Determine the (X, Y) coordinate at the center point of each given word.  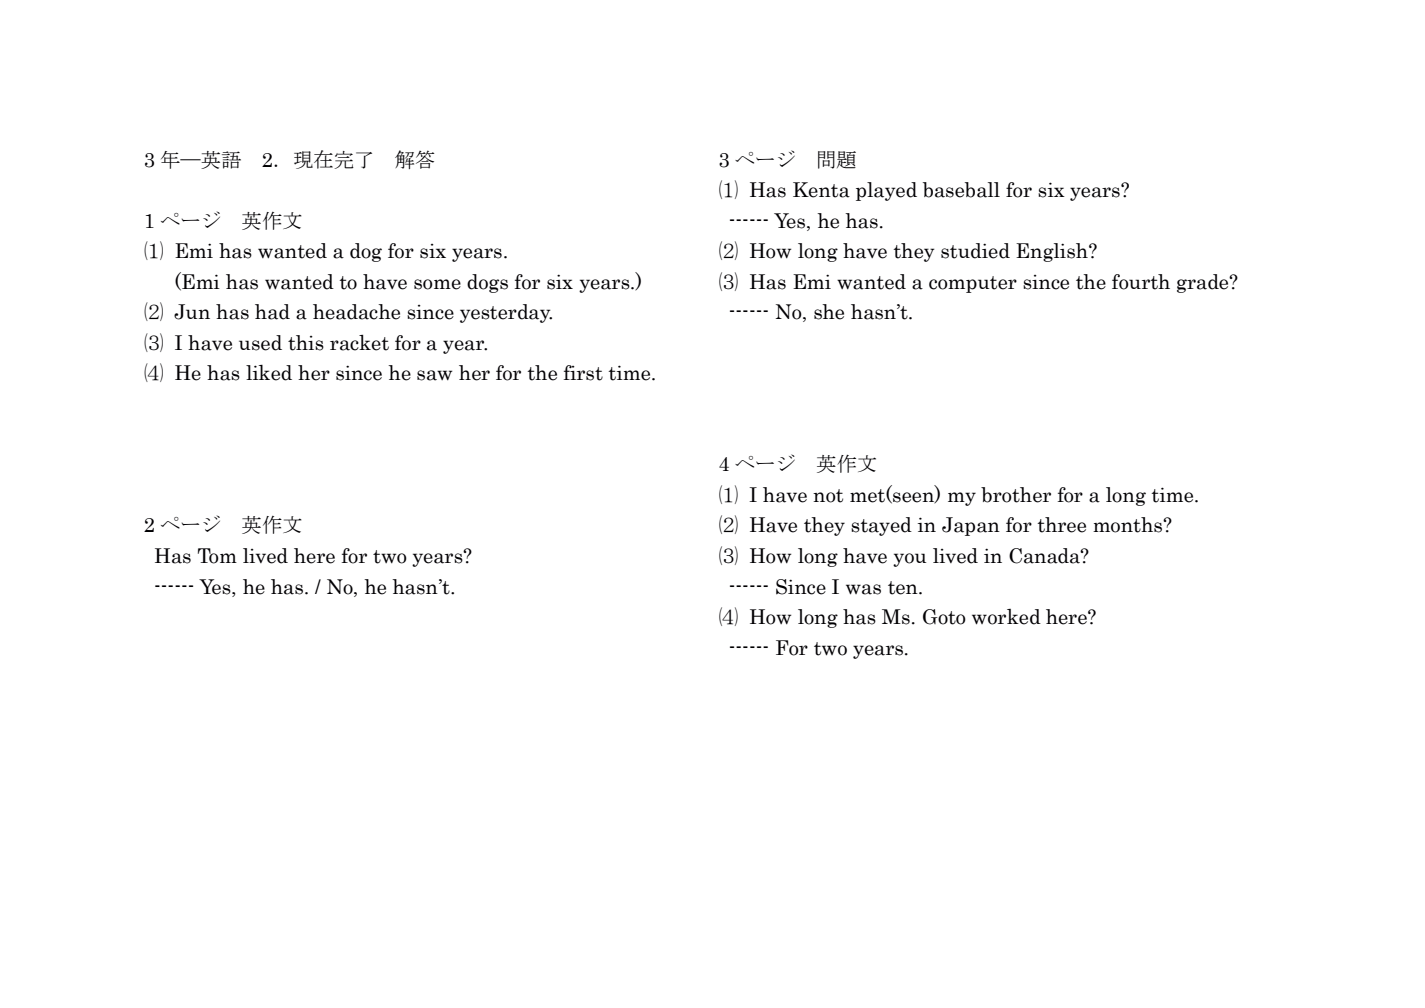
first (583, 373)
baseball (961, 190)
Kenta (821, 190)
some (437, 284)
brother (1016, 495)
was (863, 589)
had (272, 312)
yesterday (506, 313)
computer (973, 284)
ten (904, 588)
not (828, 496)
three (1061, 525)
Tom (217, 556)
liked (269, 373)
